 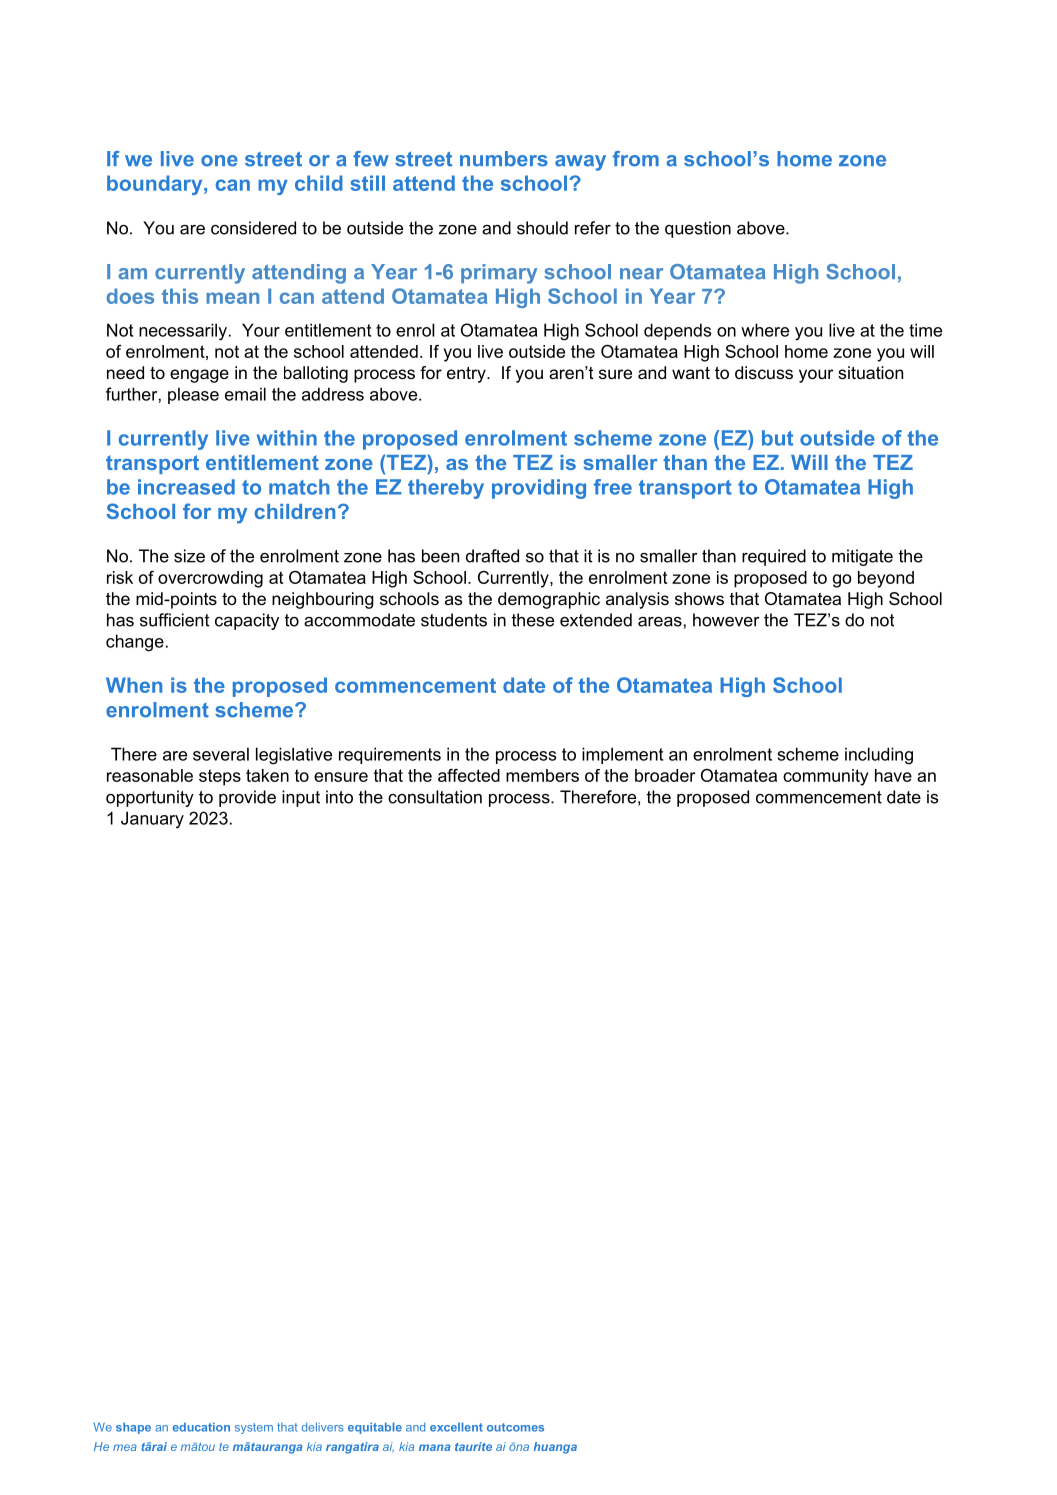 I want to click on education, so click(x=201, y=1427).
